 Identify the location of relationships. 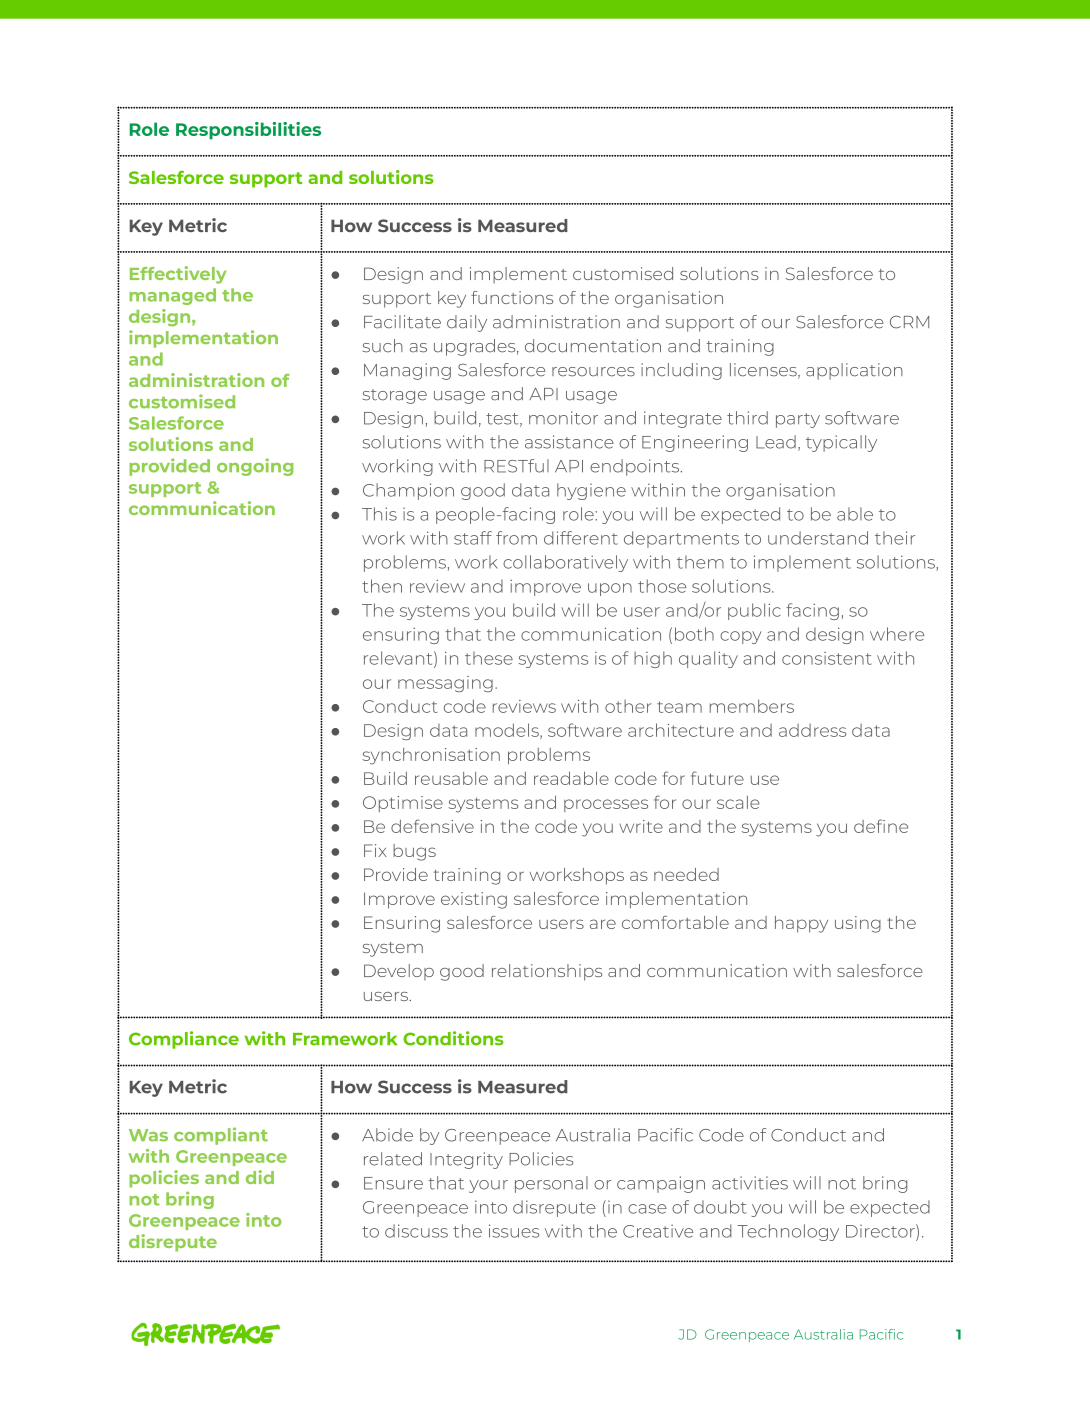
(547, 972).
